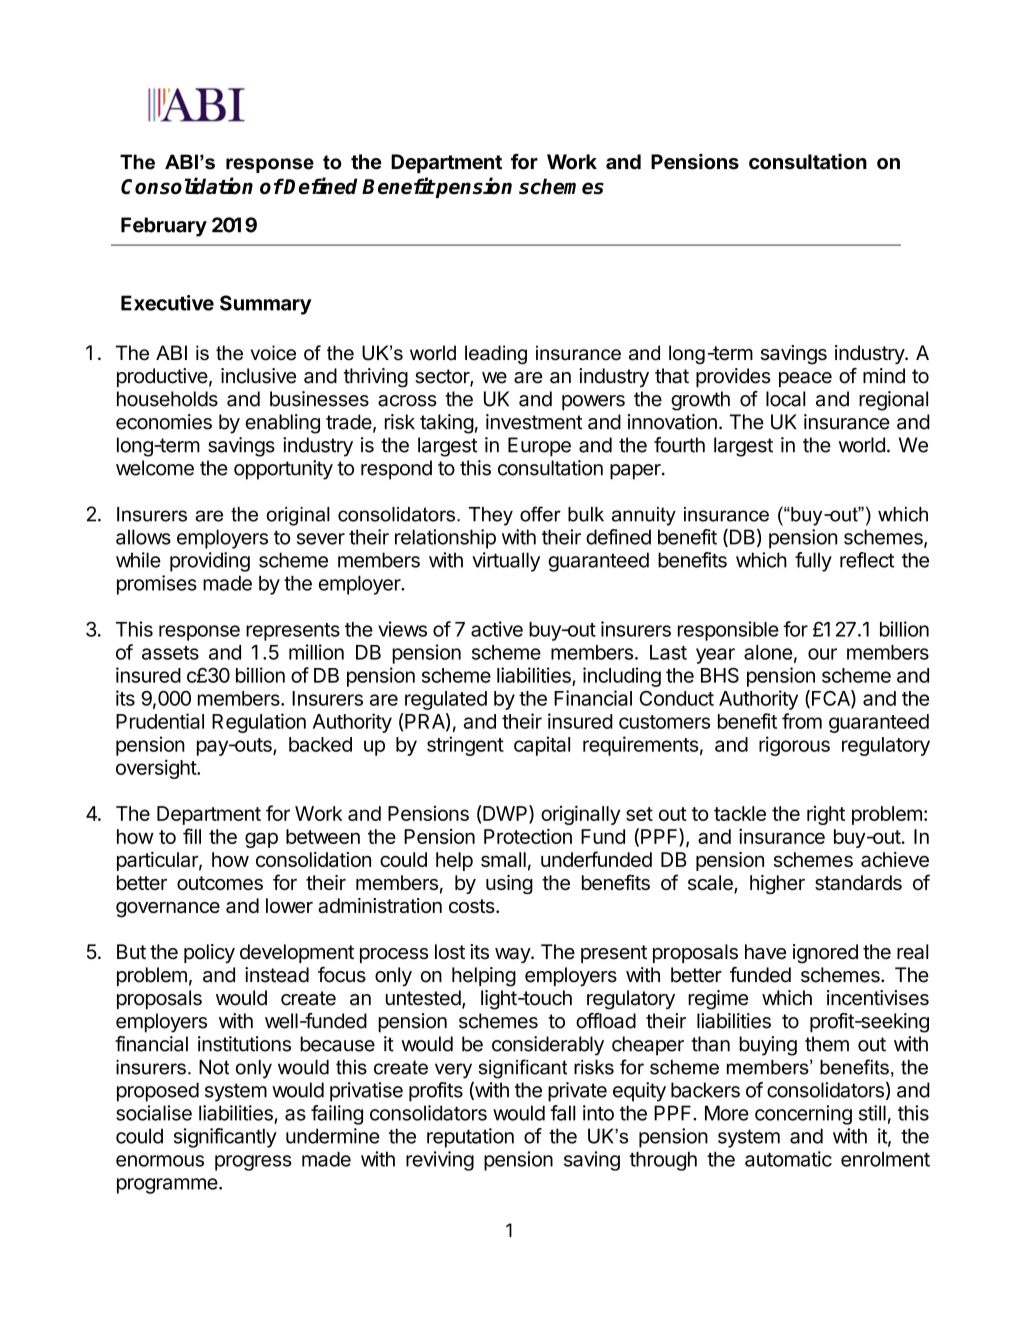 The height and width of the page is (1322, 1021). Describe the element at coordinates (805, 379) in the page. I see `peace` at that location.
